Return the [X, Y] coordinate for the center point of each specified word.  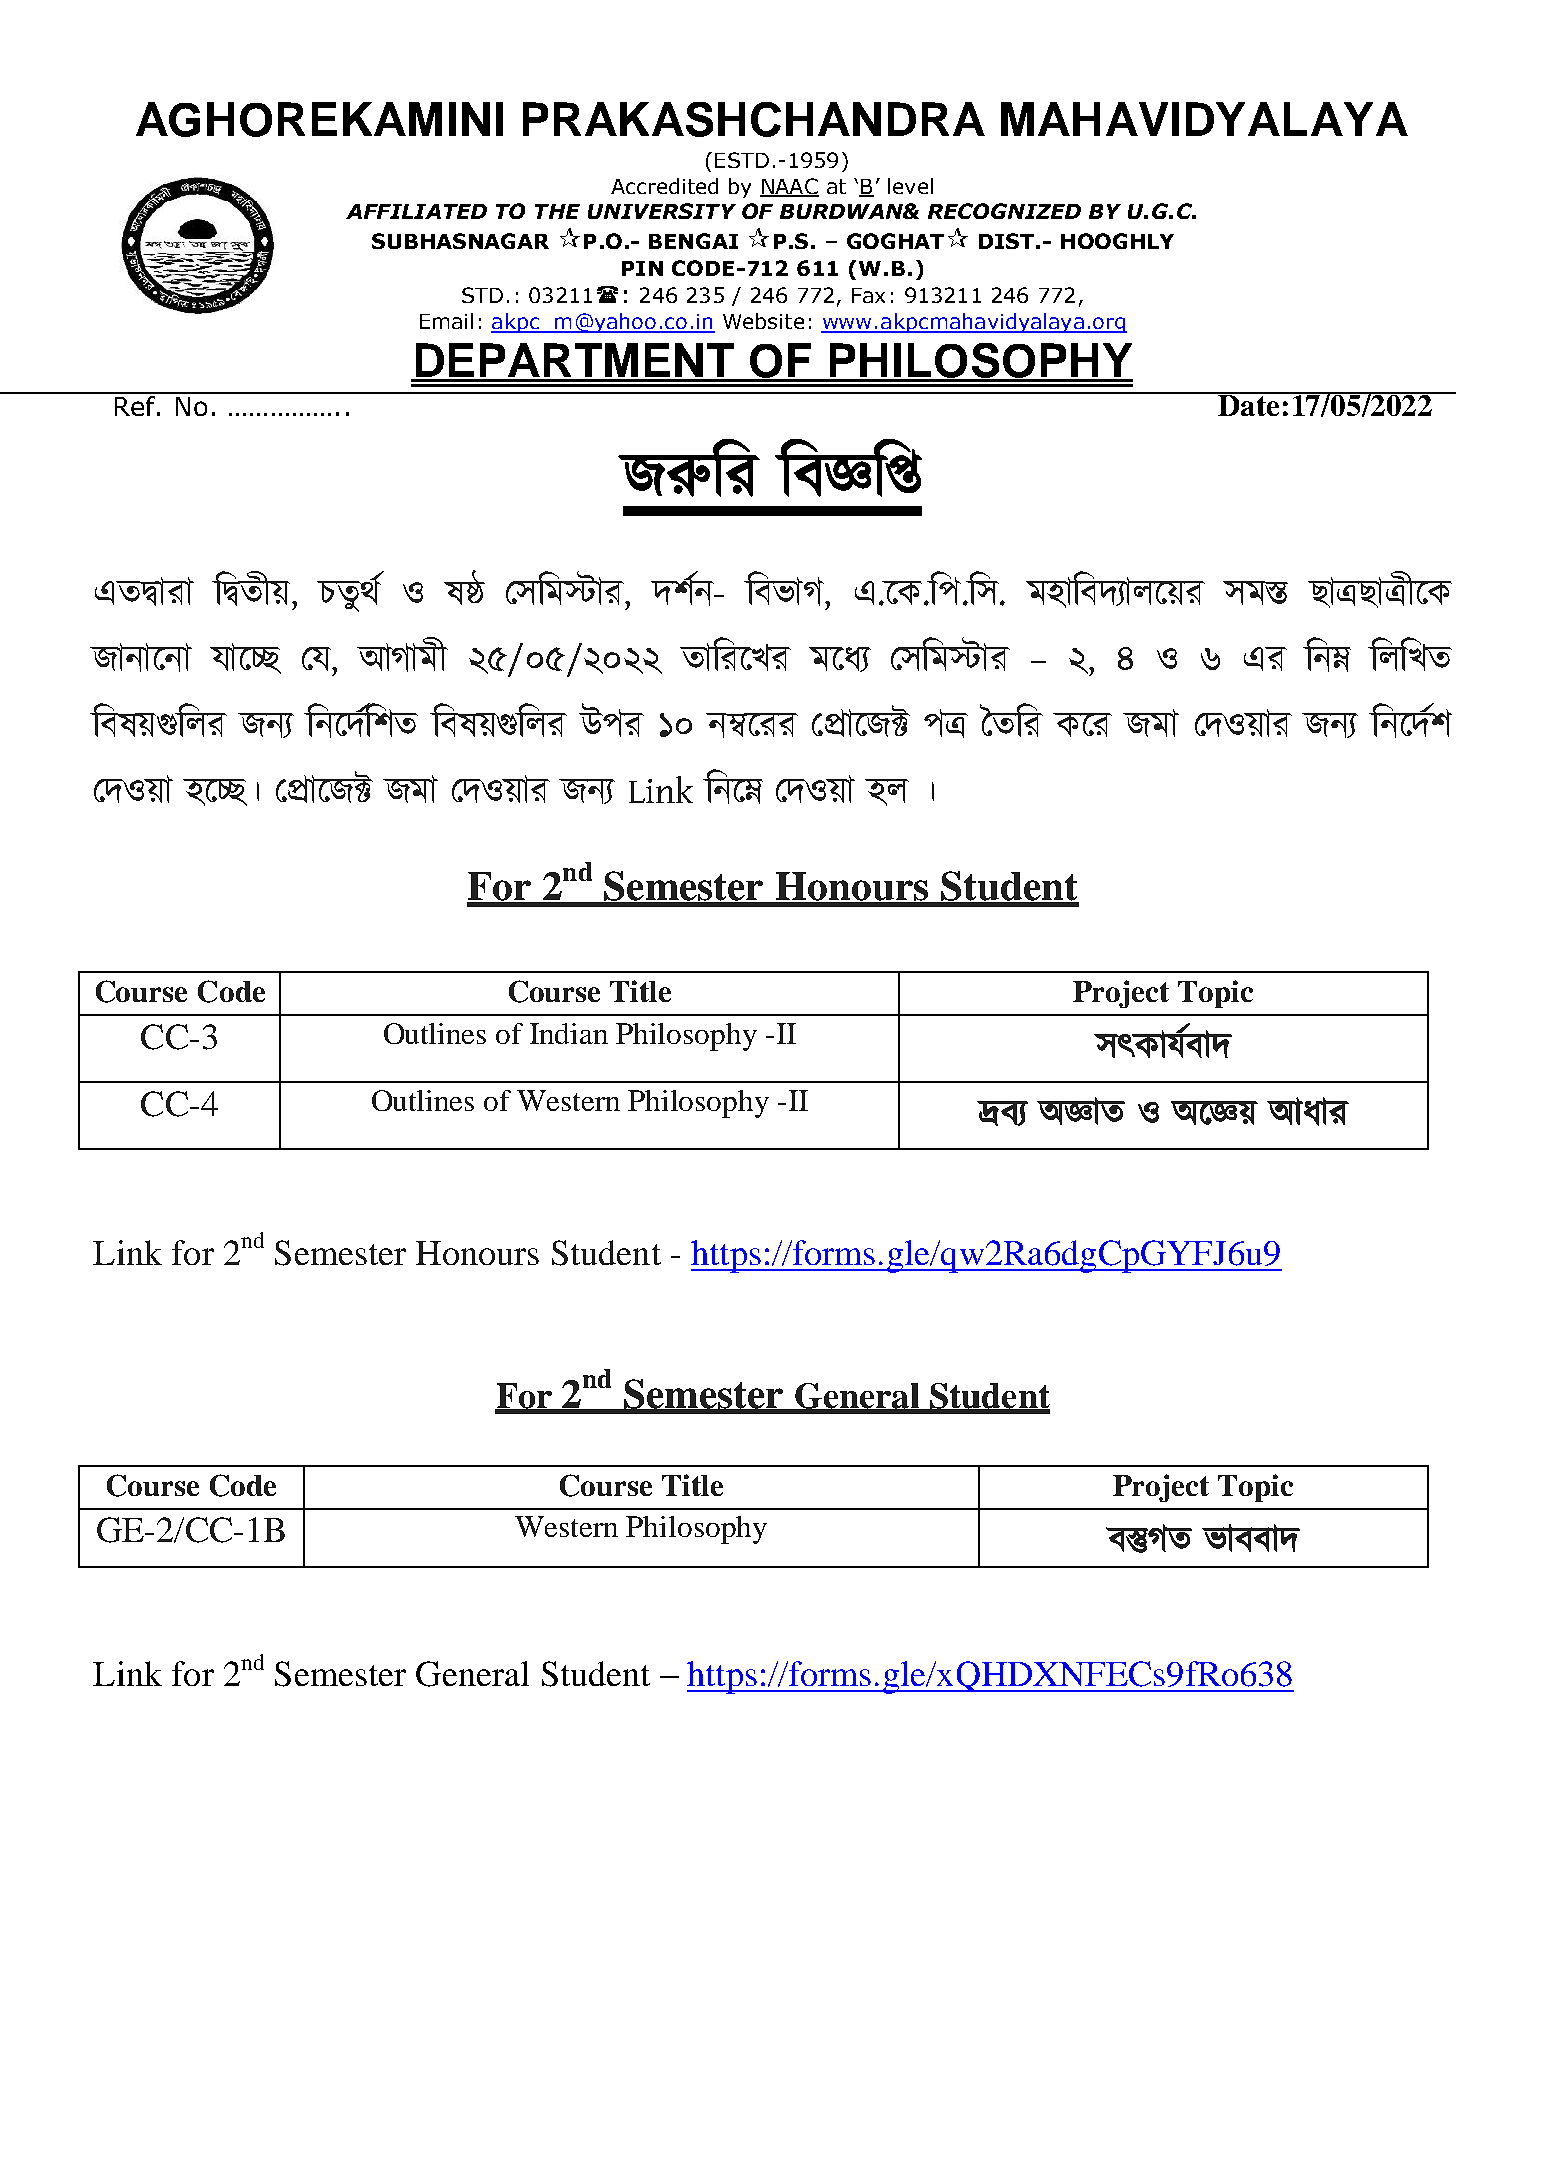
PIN [642, 268]
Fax [868, 295]
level [910, 186]
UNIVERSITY [662, 211]
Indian [569, 1033]
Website [763, 321]
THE [557, 211]
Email [446, 321]
